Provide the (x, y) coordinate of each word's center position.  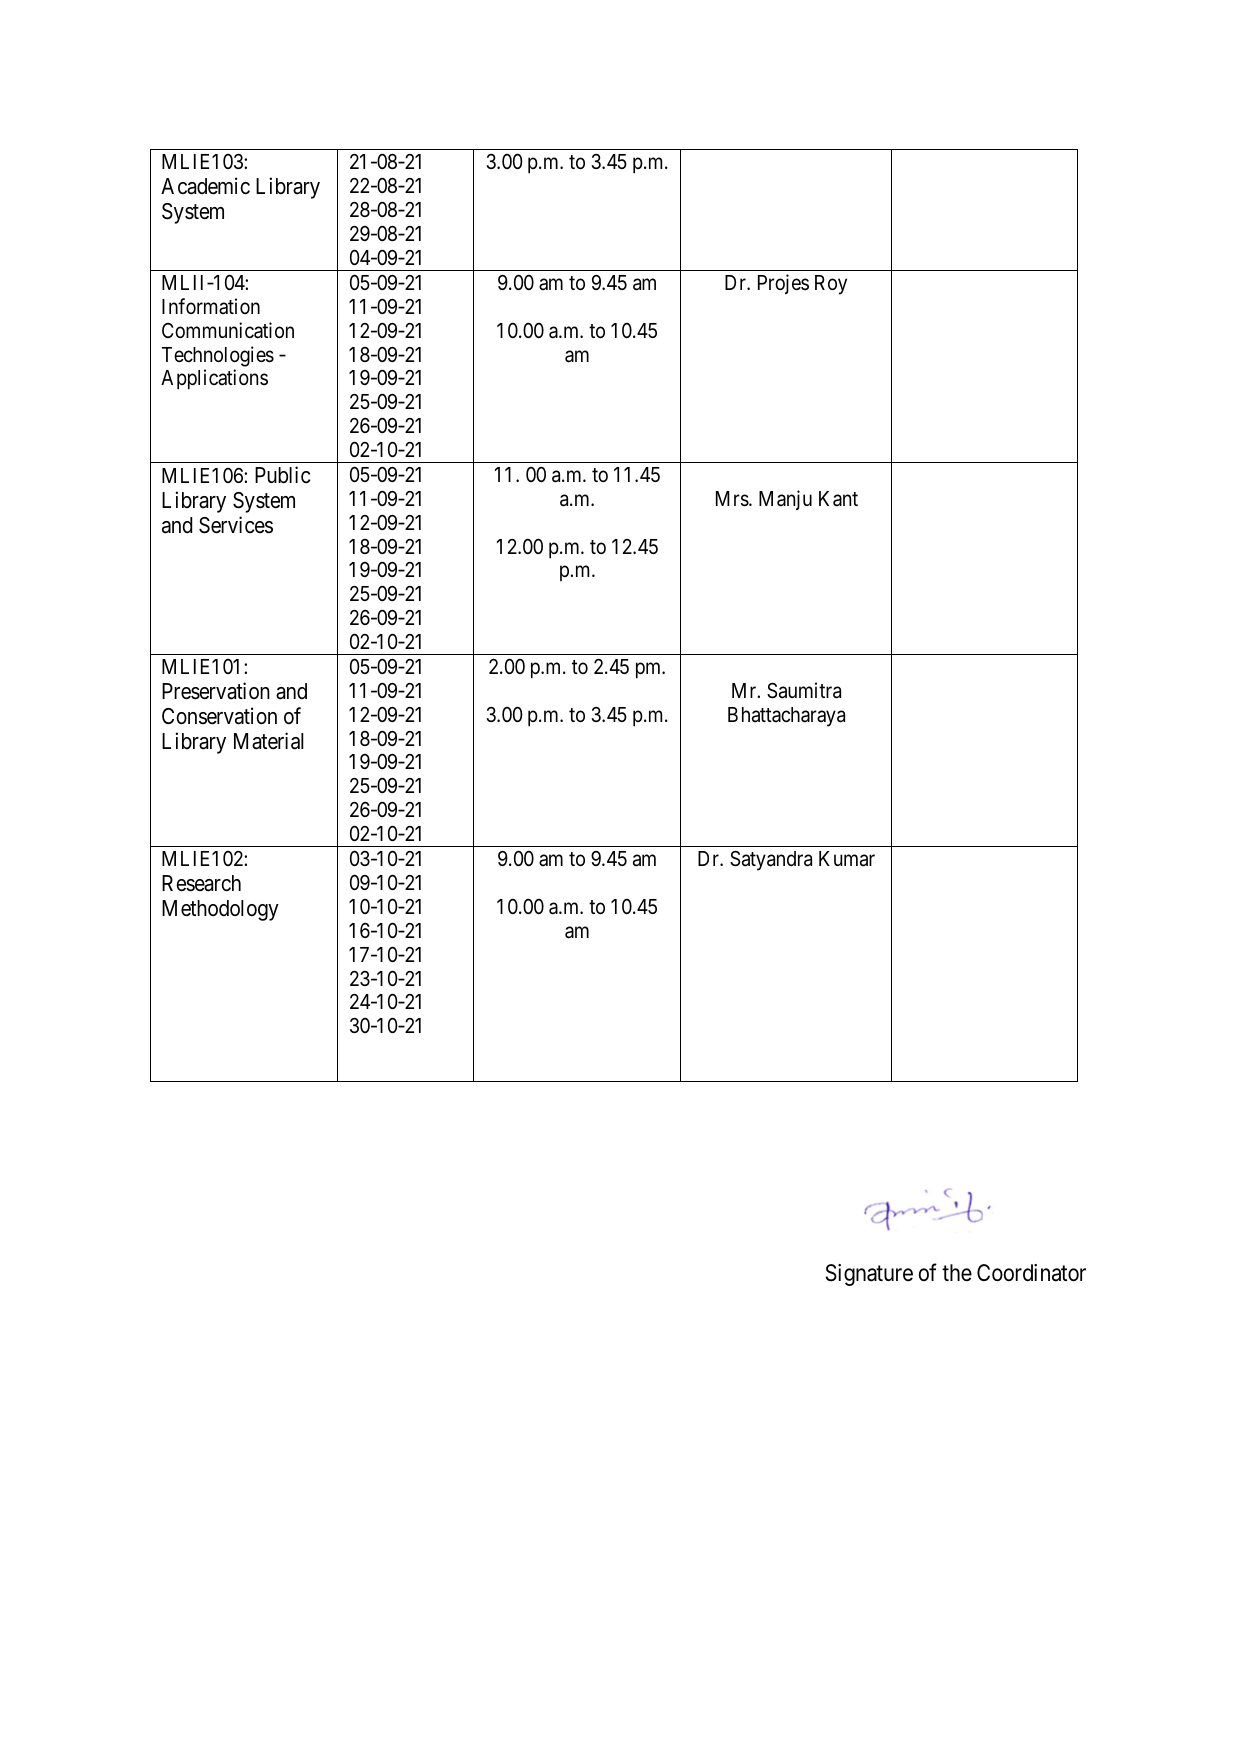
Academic (205, 186)
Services (236, 525)
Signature (869, 1275)
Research (201, 883)
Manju (785, 500)
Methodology (220, 910)
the (957, 1273)
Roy (831, 285)
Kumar (847, 859)
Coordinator (1031, 1273)
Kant (838, 499)
